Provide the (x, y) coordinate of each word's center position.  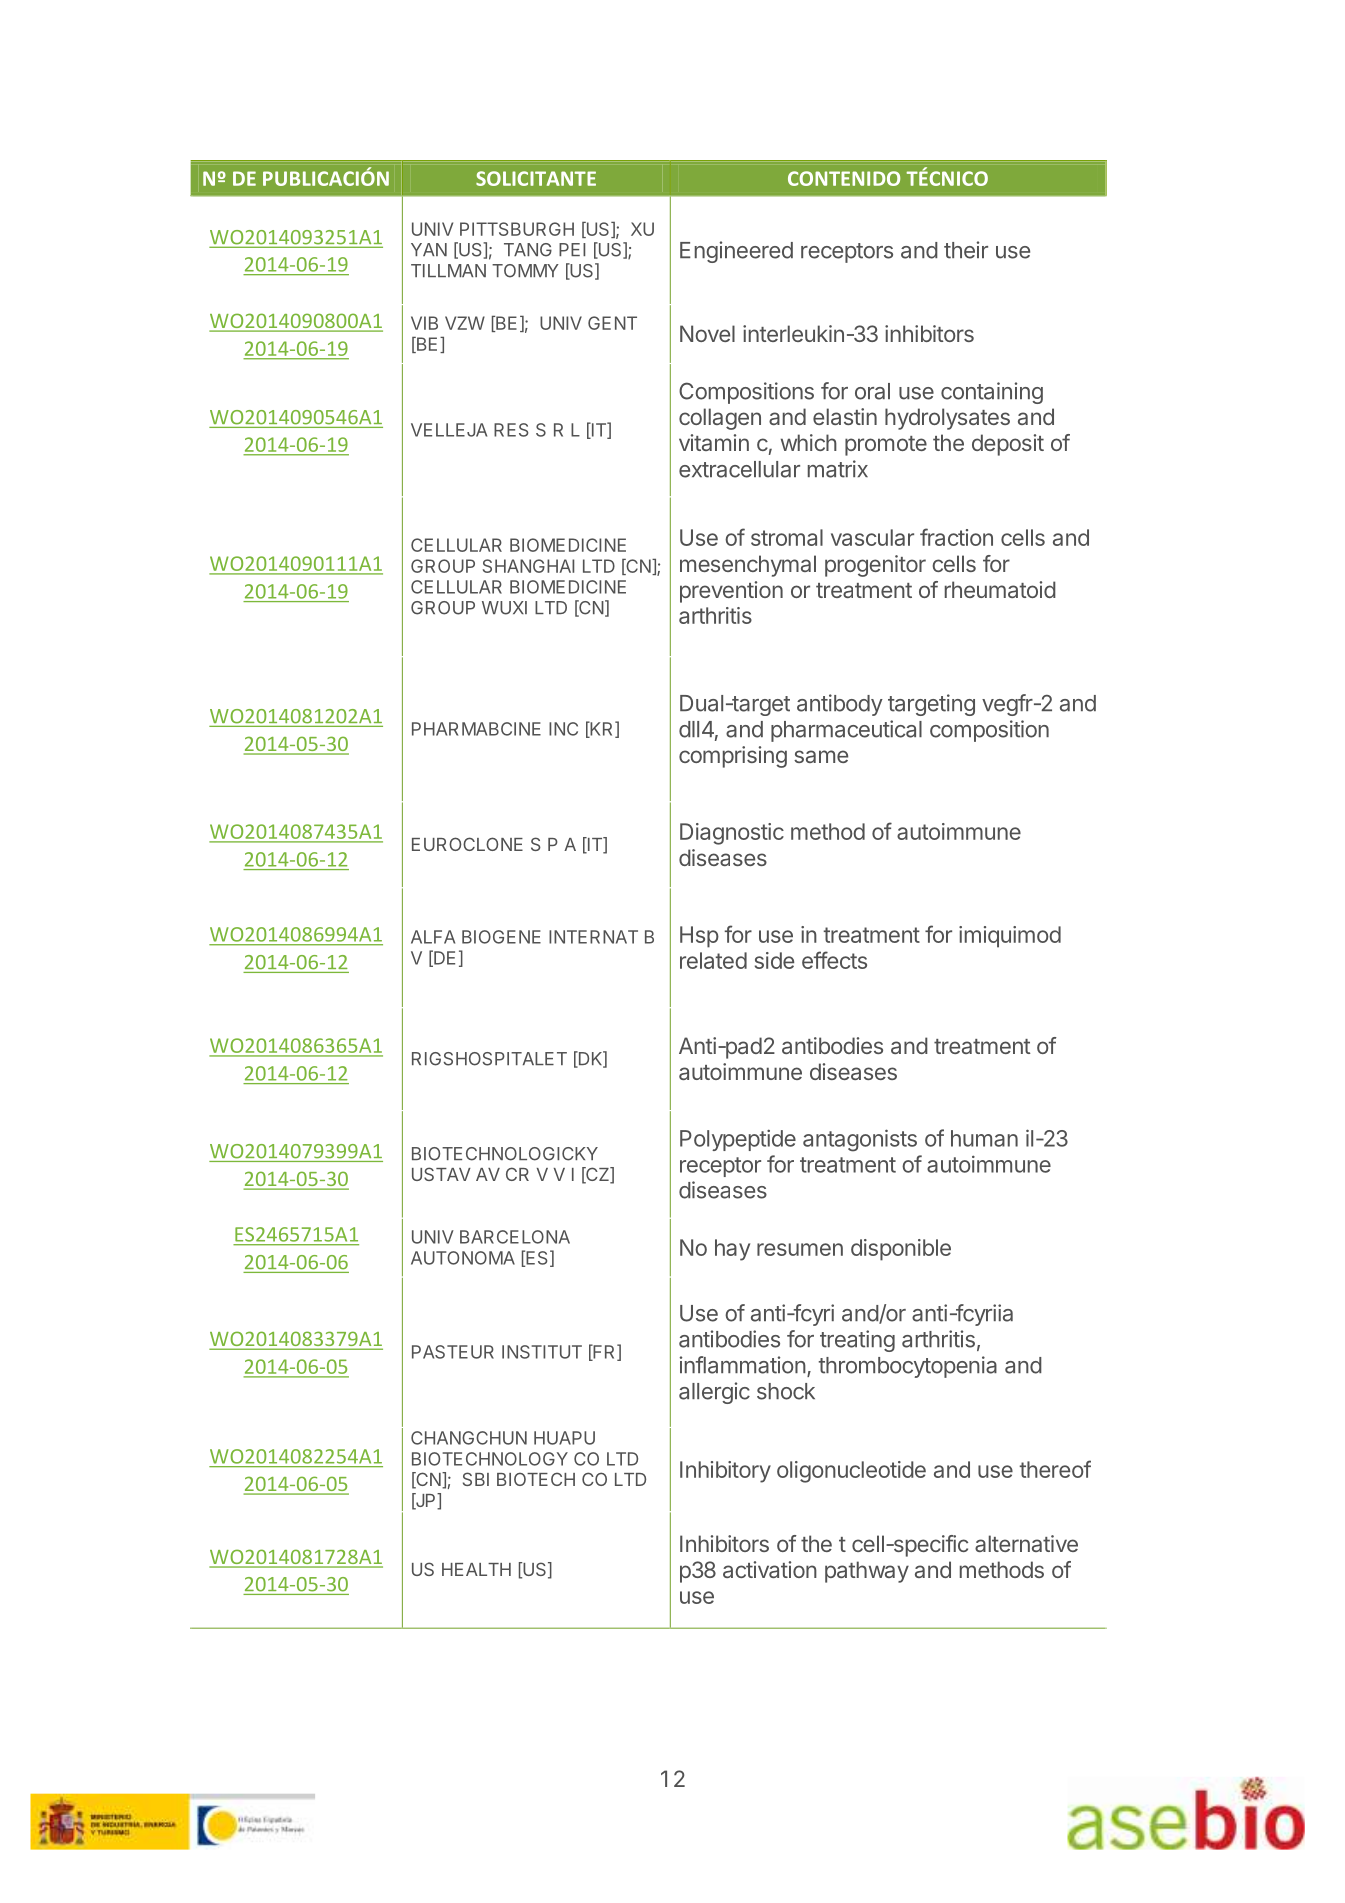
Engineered (736, 252)
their (966, 250)
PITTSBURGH (517, 229)
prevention (731, 592)
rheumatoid (1000, 589)
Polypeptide (738, 1140)
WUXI (504, 608)
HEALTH (476, 1569)
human (984, 1138)
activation (770, 1569)
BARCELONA (515, 1237)
